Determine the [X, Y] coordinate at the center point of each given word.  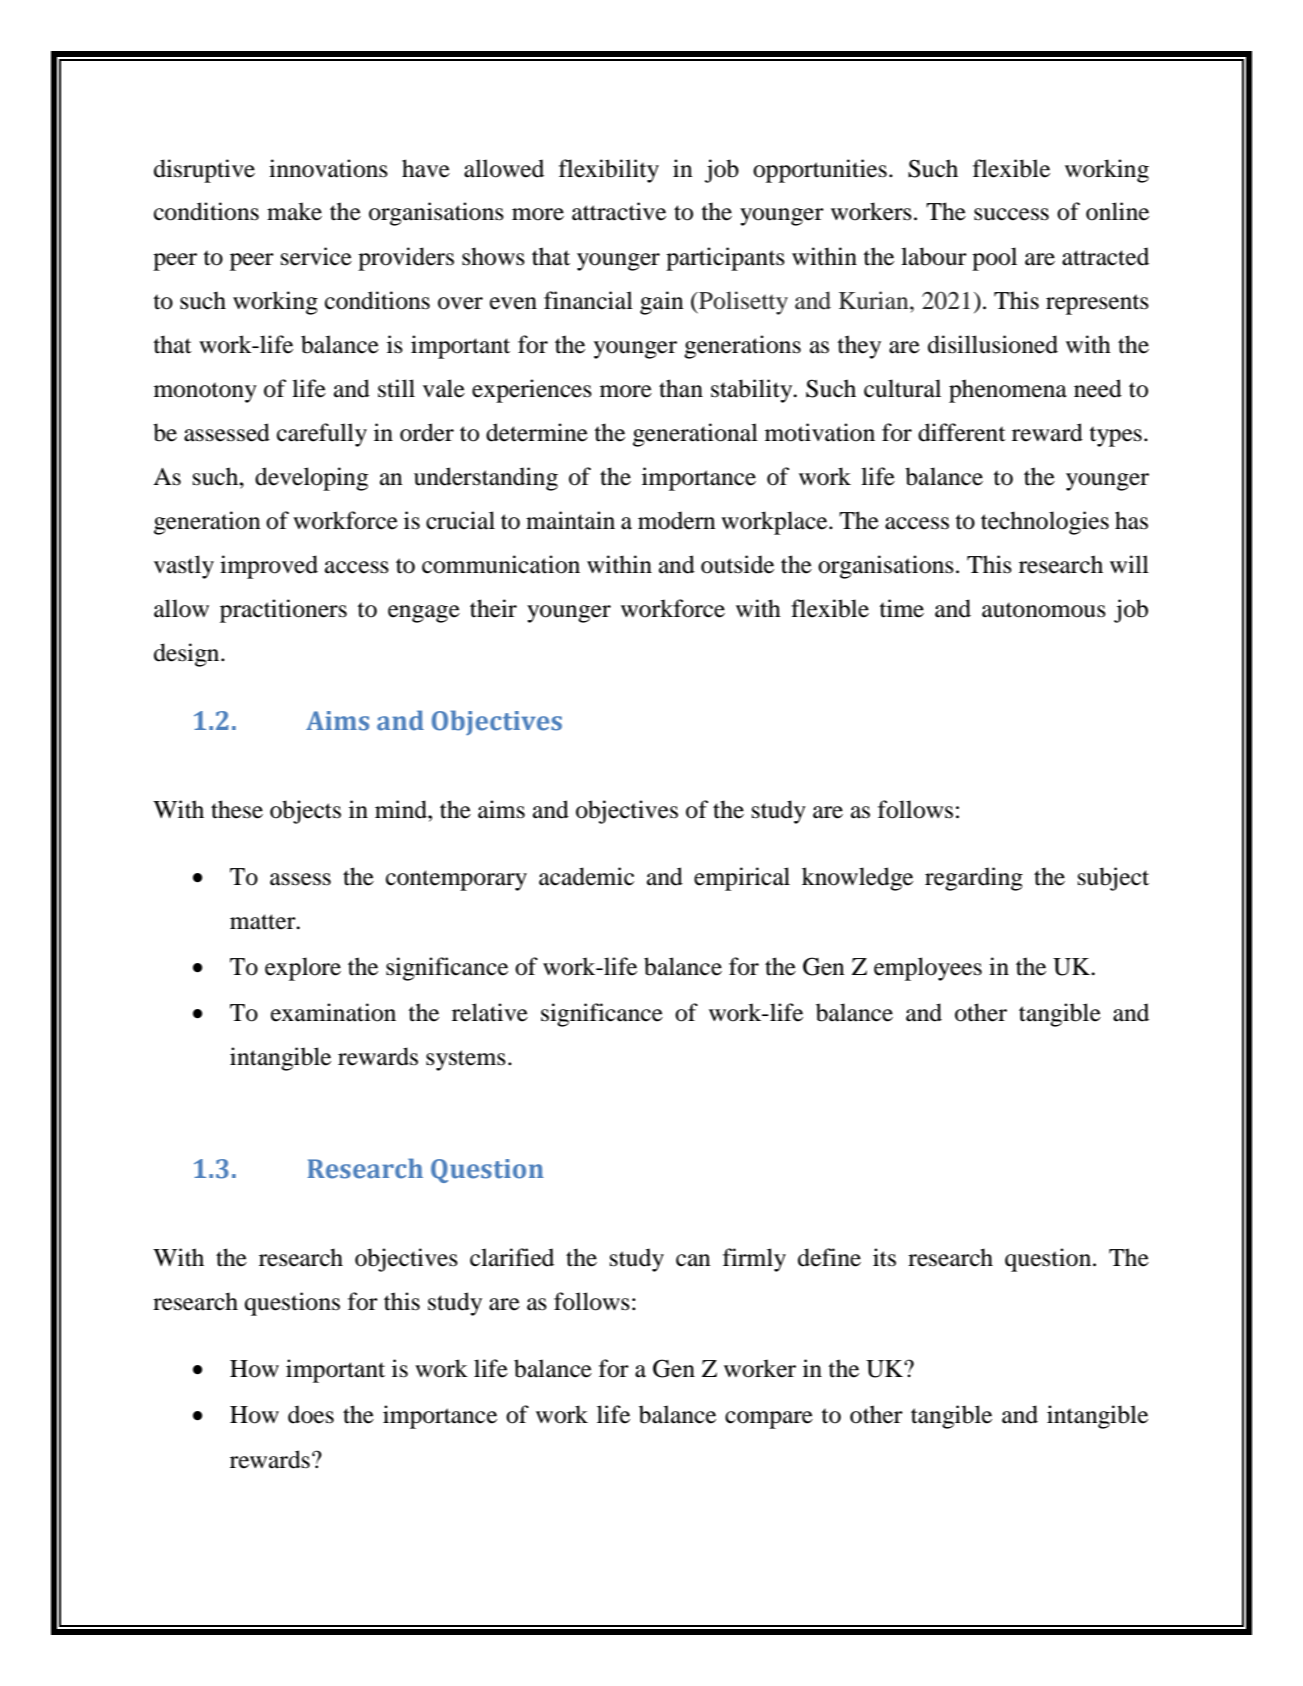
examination [333, 1012]
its [884, 1257]
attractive [619, 211]
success [1011, 214]
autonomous [1044, 610]
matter [264, 922]
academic [586, 876]
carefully [322, 435]
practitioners [283, 611]
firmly [754, 1260]
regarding [974, 879]
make [294, 211]
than [681, 388]
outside [737, 564]
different [962, 432]
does [311, 1414]
